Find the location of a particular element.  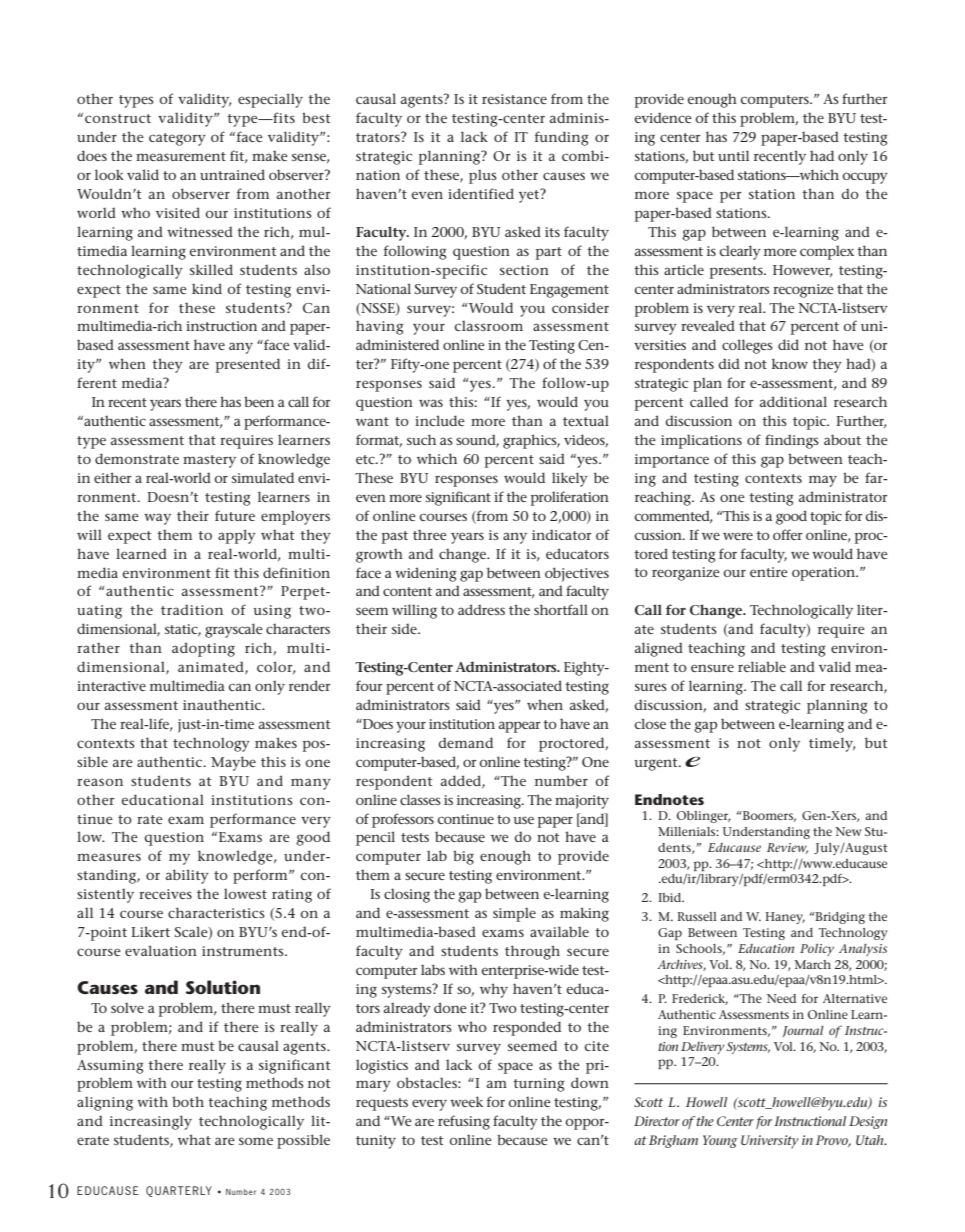

Maybe is located at coordinates (233, 763).
